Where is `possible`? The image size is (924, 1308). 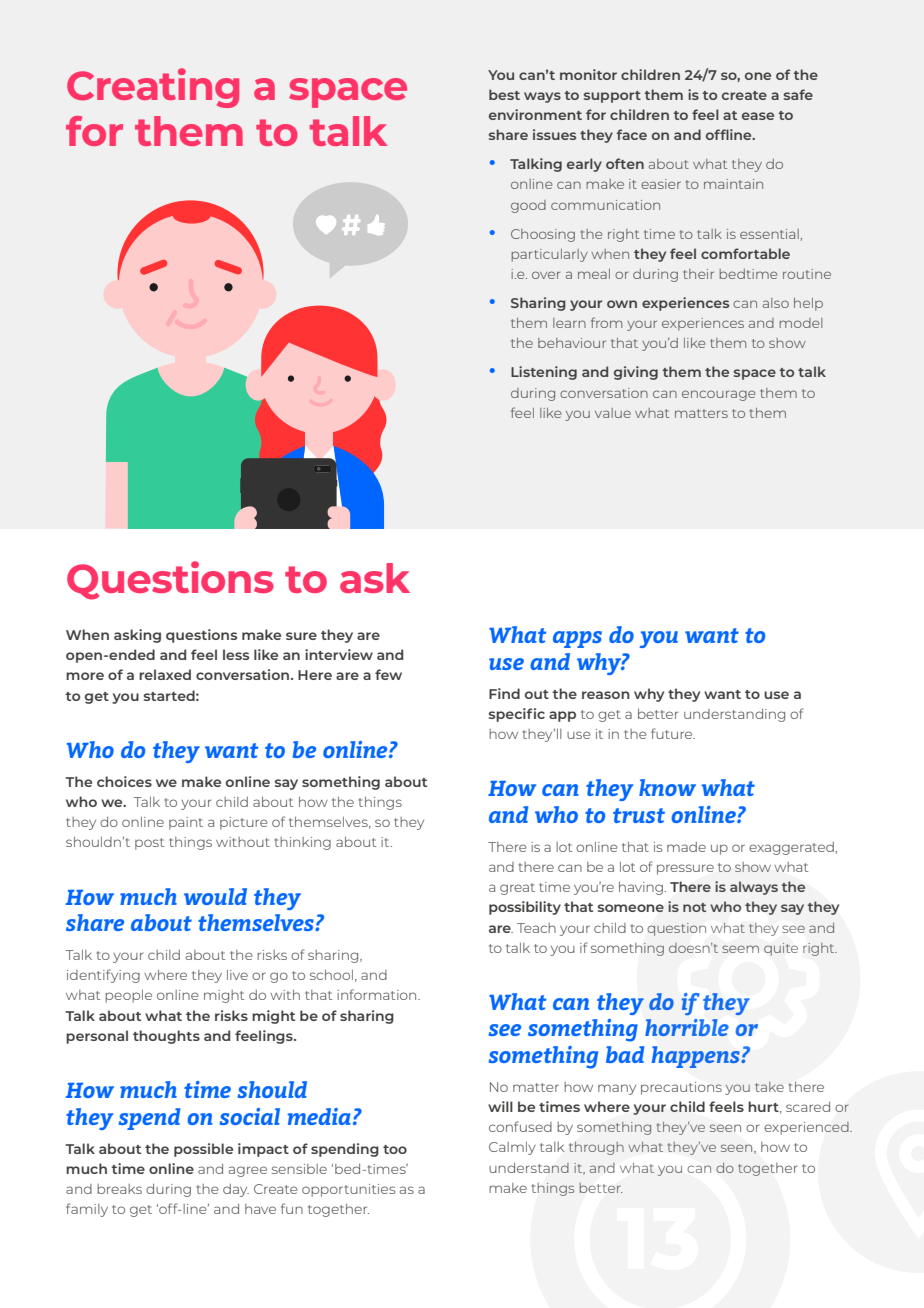
possible is located at coordinates (203, 1150).
